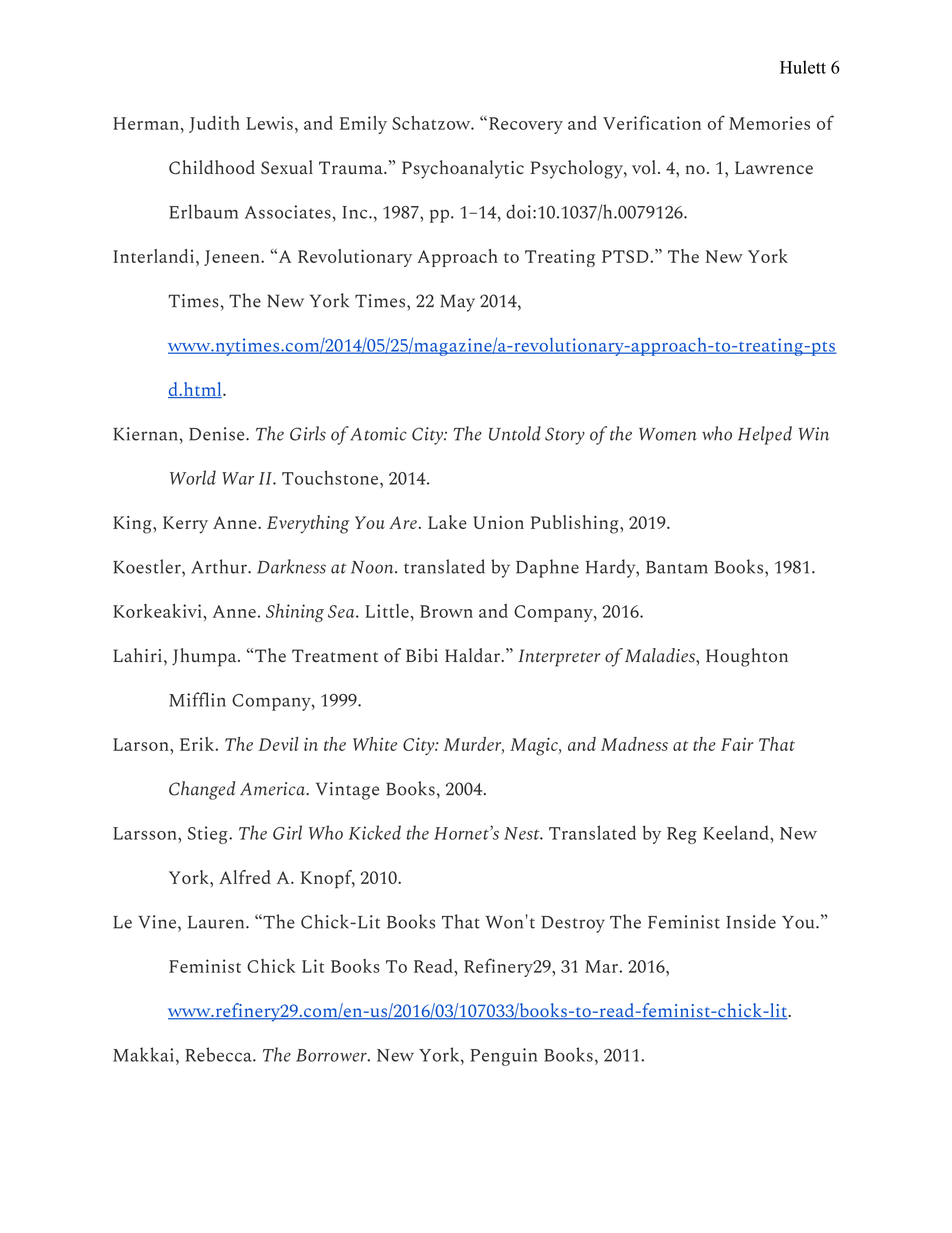 The image size is (952, 1233). Describe the element at coordinates (515, 433) in the document. I see `Untold` at that location.
